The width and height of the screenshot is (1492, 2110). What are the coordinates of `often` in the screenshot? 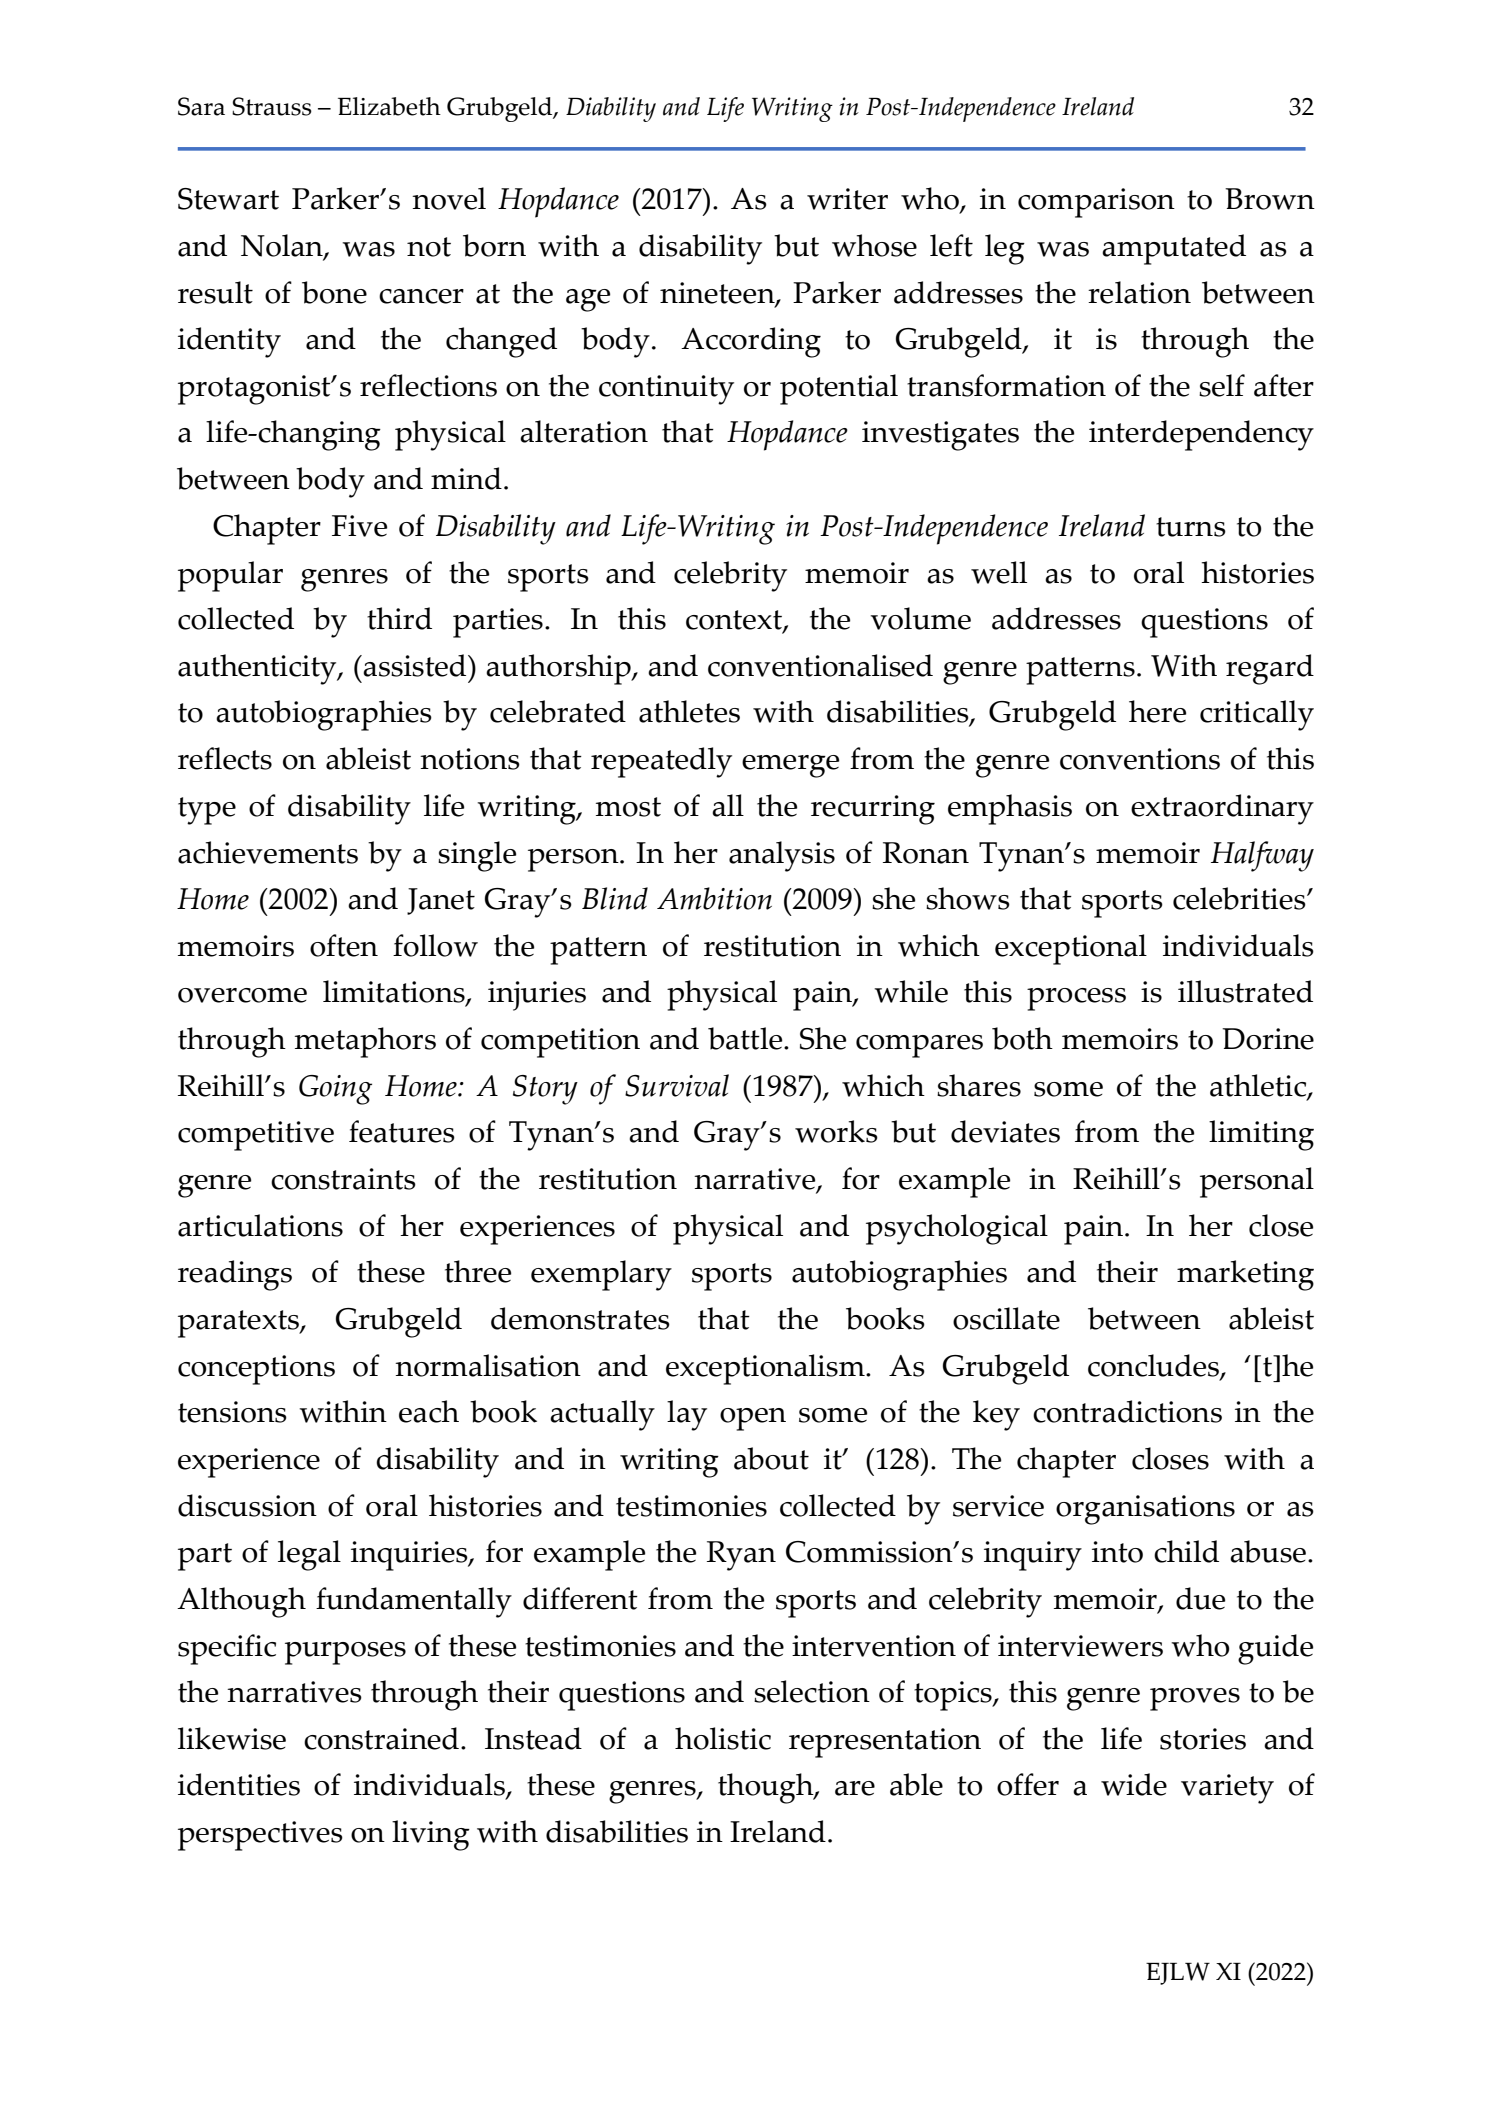 It's located at (344, 945).
